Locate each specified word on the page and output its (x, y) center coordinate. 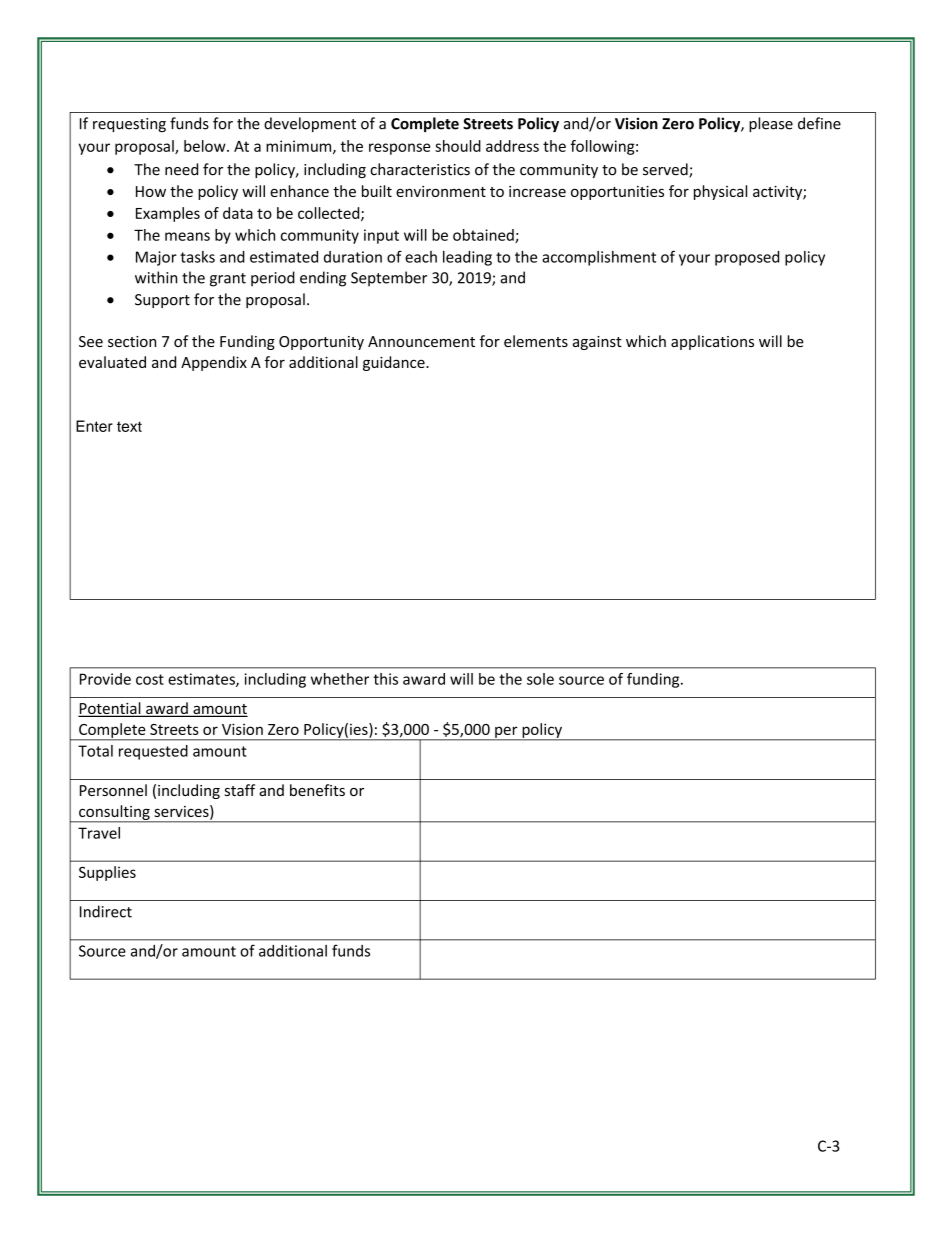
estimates (202, 680)
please (771, 124)
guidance (395, 363)
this (385, 679)
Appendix (214, 363)
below (206, 146)
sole (540, 679)
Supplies (107, 873)
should (458, 146)
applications (712, 342)
